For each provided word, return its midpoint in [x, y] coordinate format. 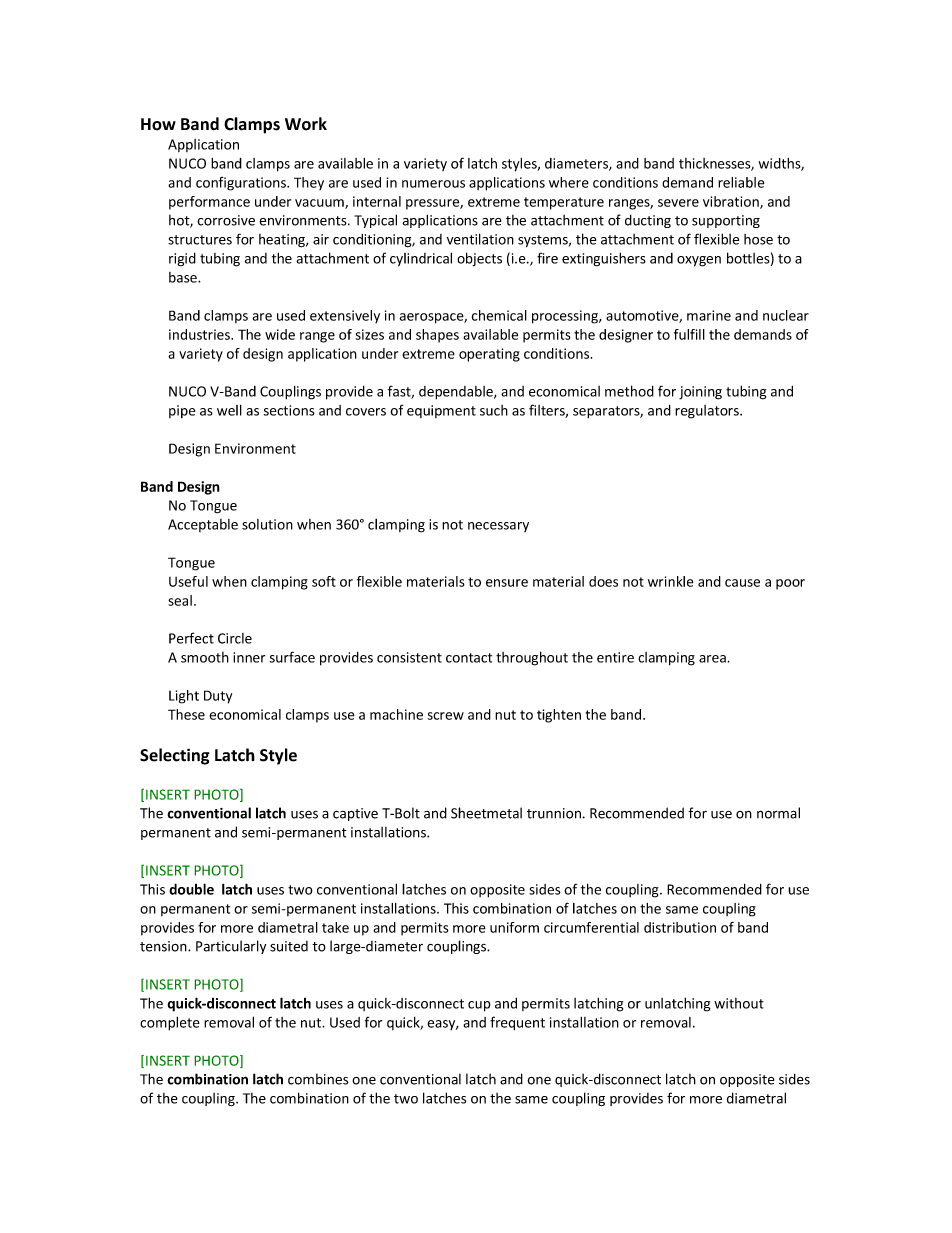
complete [170, 1024]
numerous [433, 184]
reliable [741, 182]
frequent [517, 1023]
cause [742, 583]
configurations [242, 184]
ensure [507, 583]
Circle [235, 638]
